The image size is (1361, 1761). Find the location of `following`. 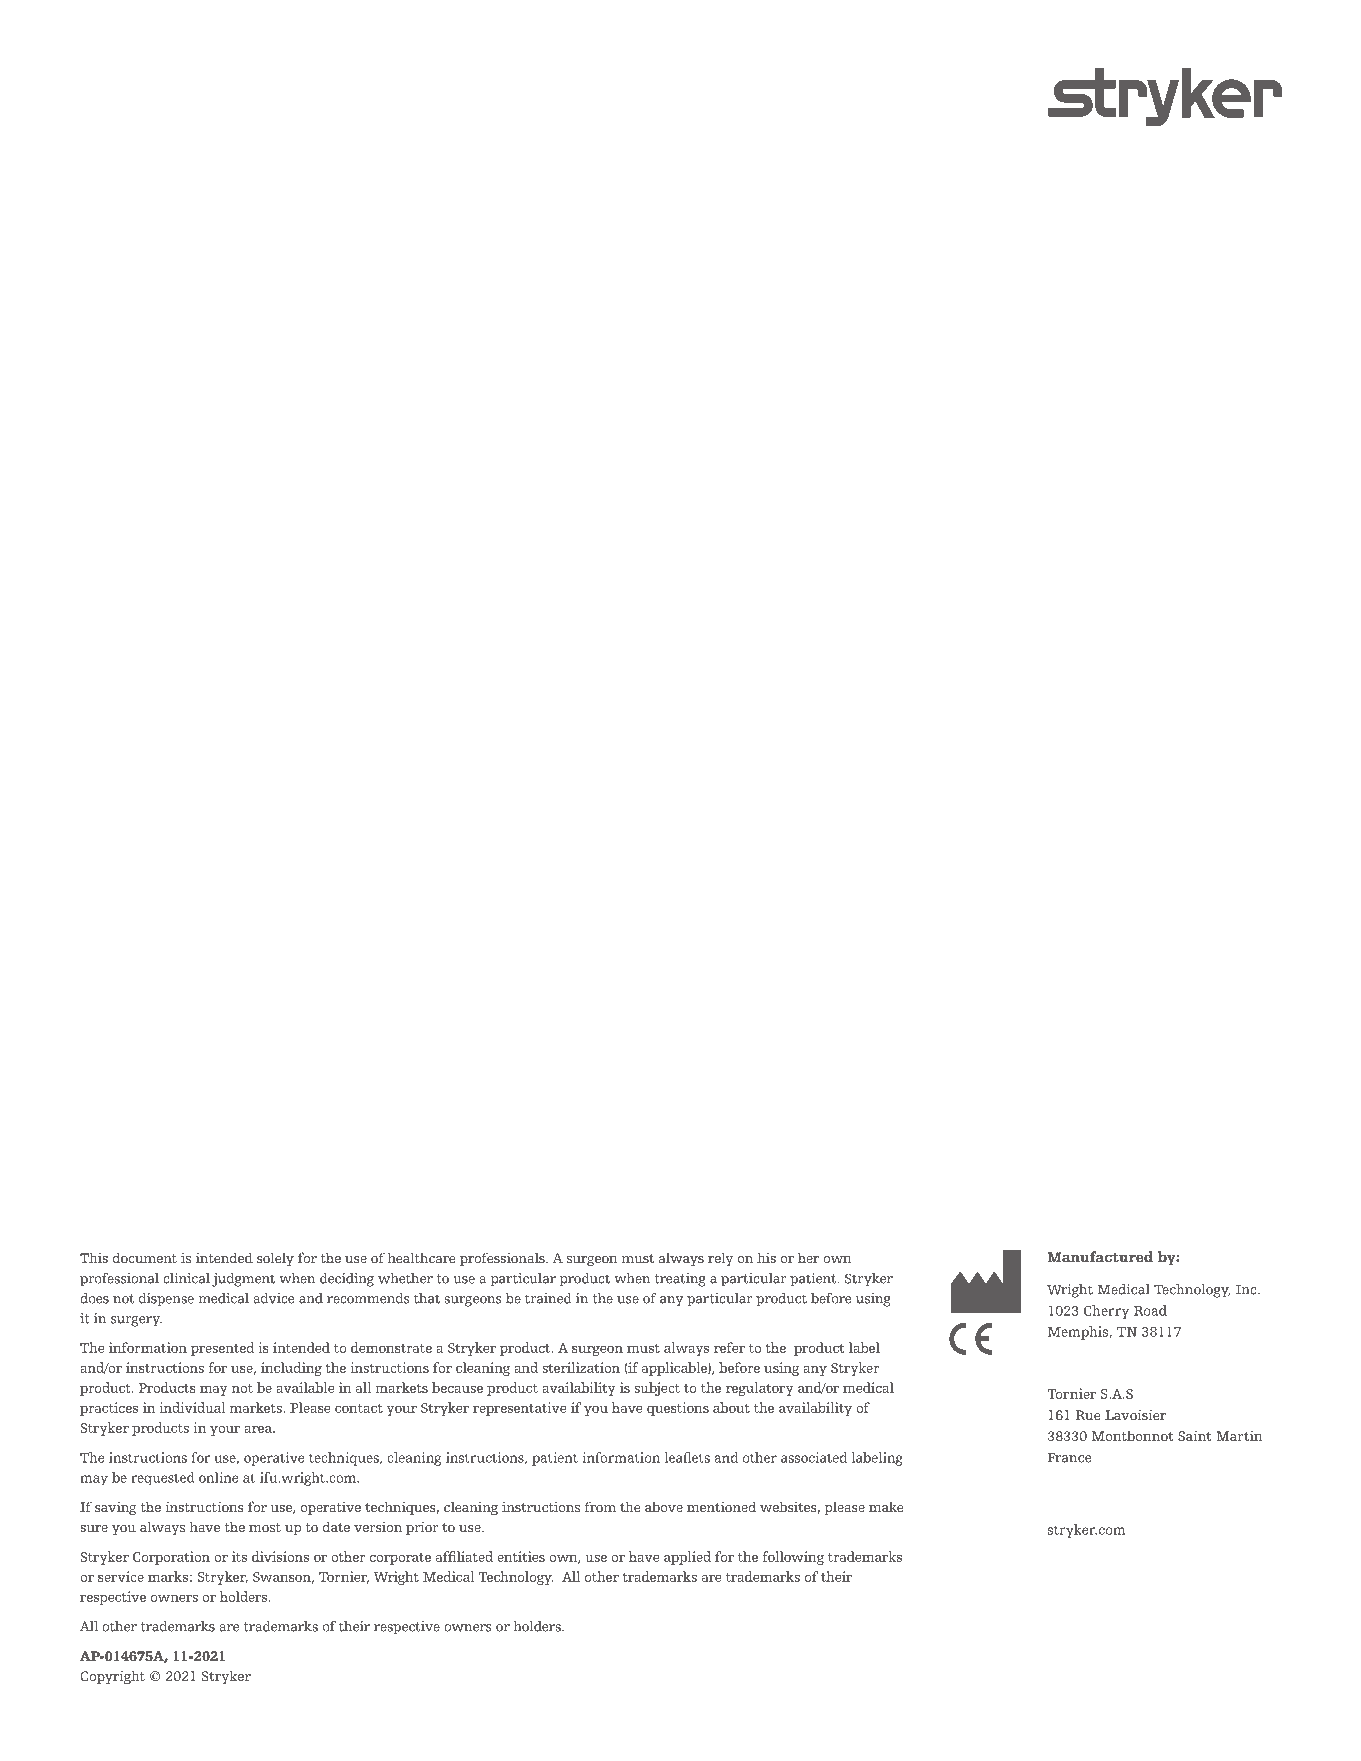

following is located at coordinates (793, 1558).
